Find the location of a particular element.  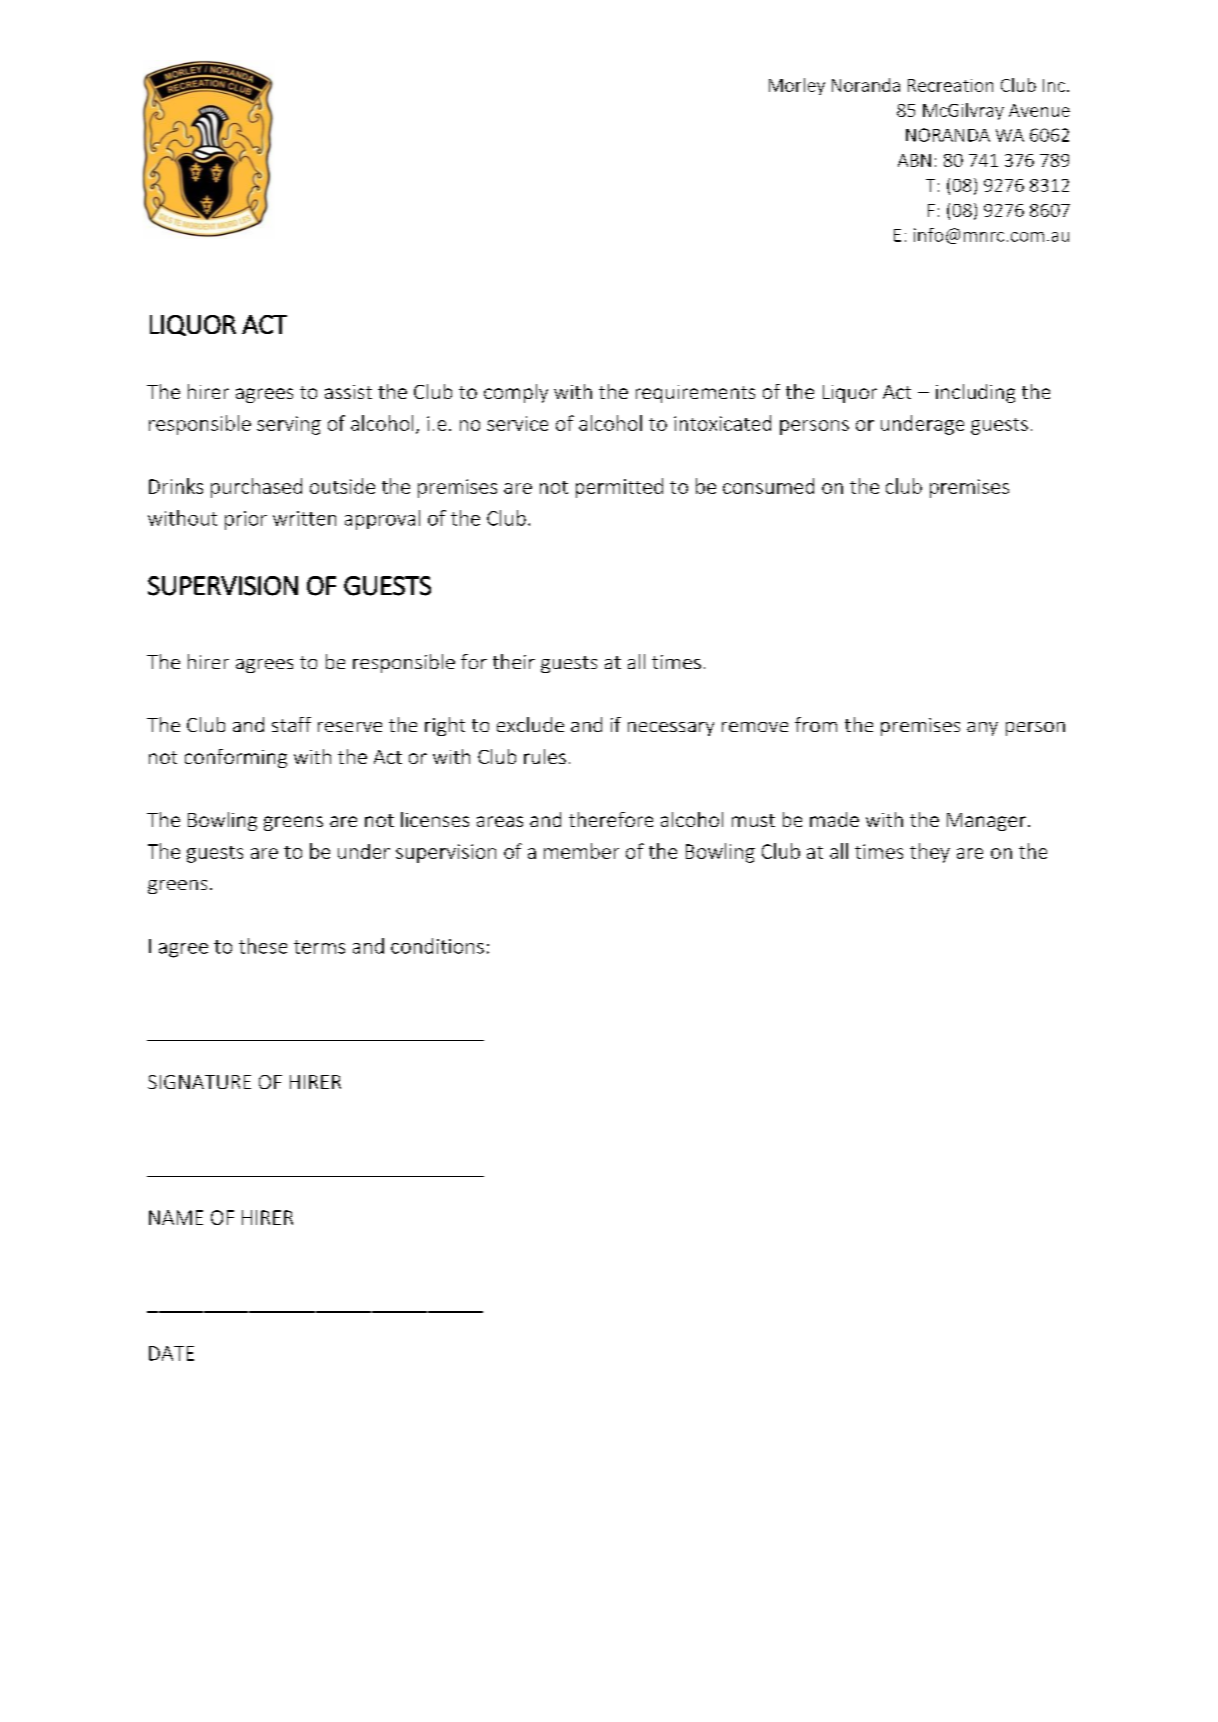

any is located at coordinates (982, 729).
